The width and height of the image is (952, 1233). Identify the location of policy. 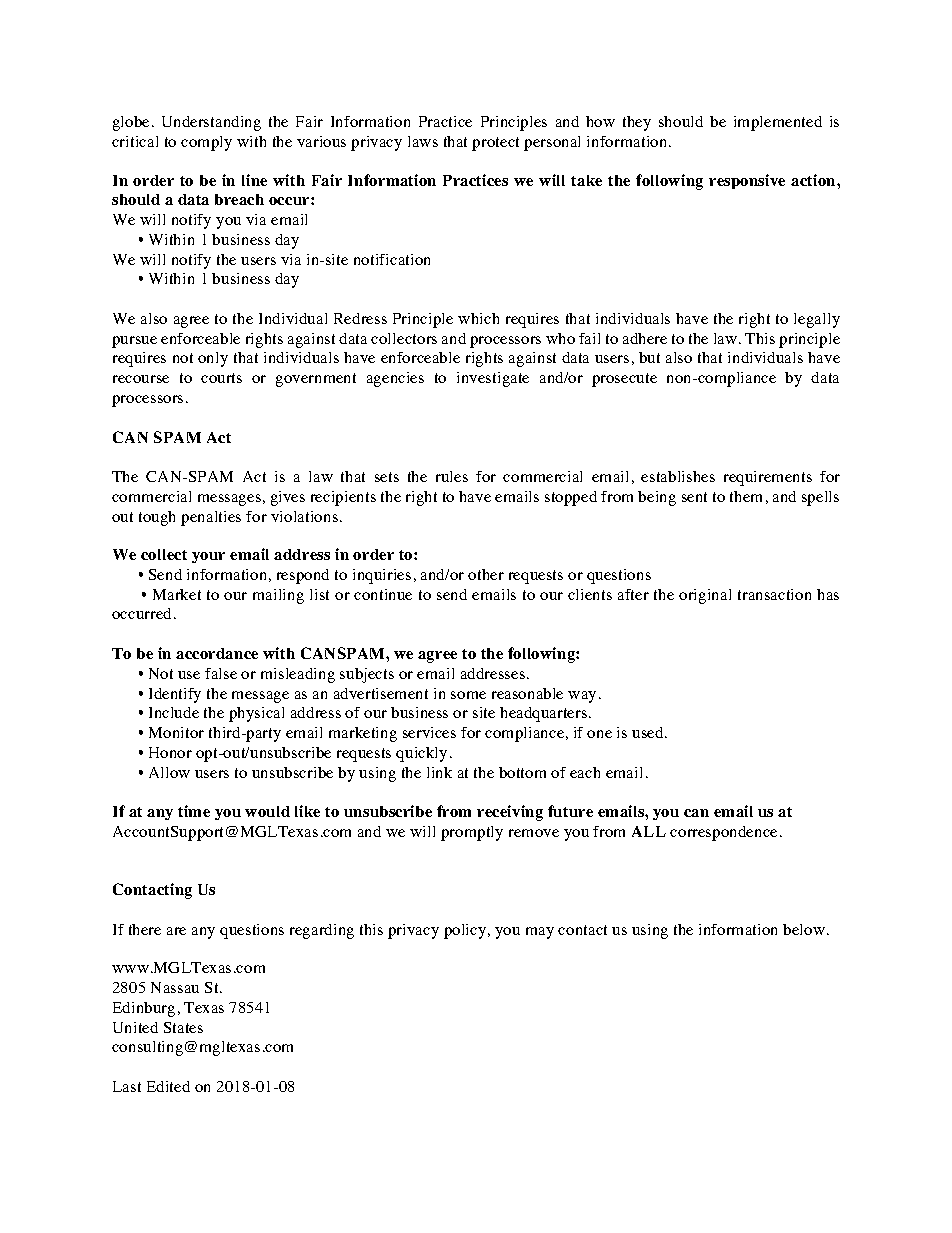
(466, 931).
